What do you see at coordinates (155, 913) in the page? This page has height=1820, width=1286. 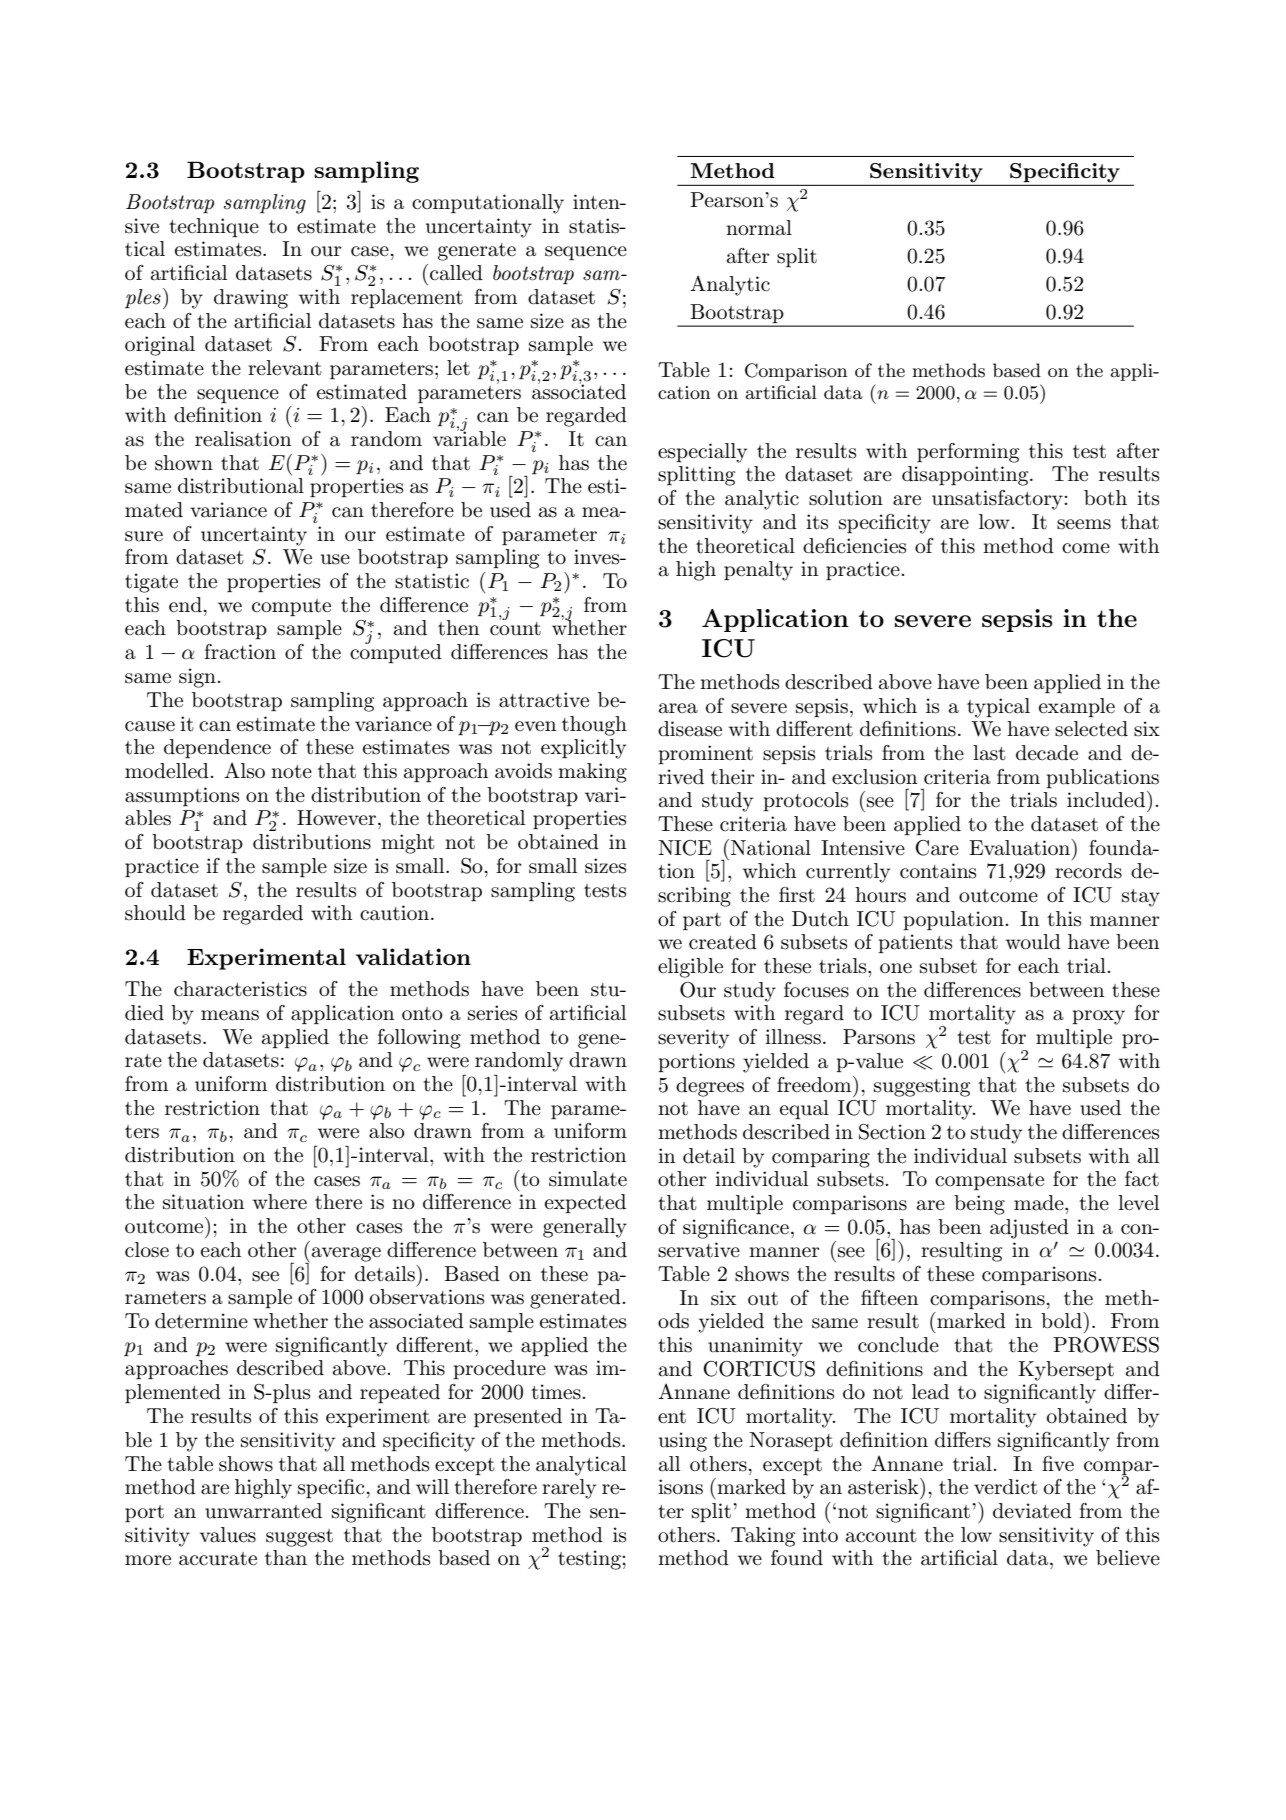 I see `should` at bounding box center [155, 913].
